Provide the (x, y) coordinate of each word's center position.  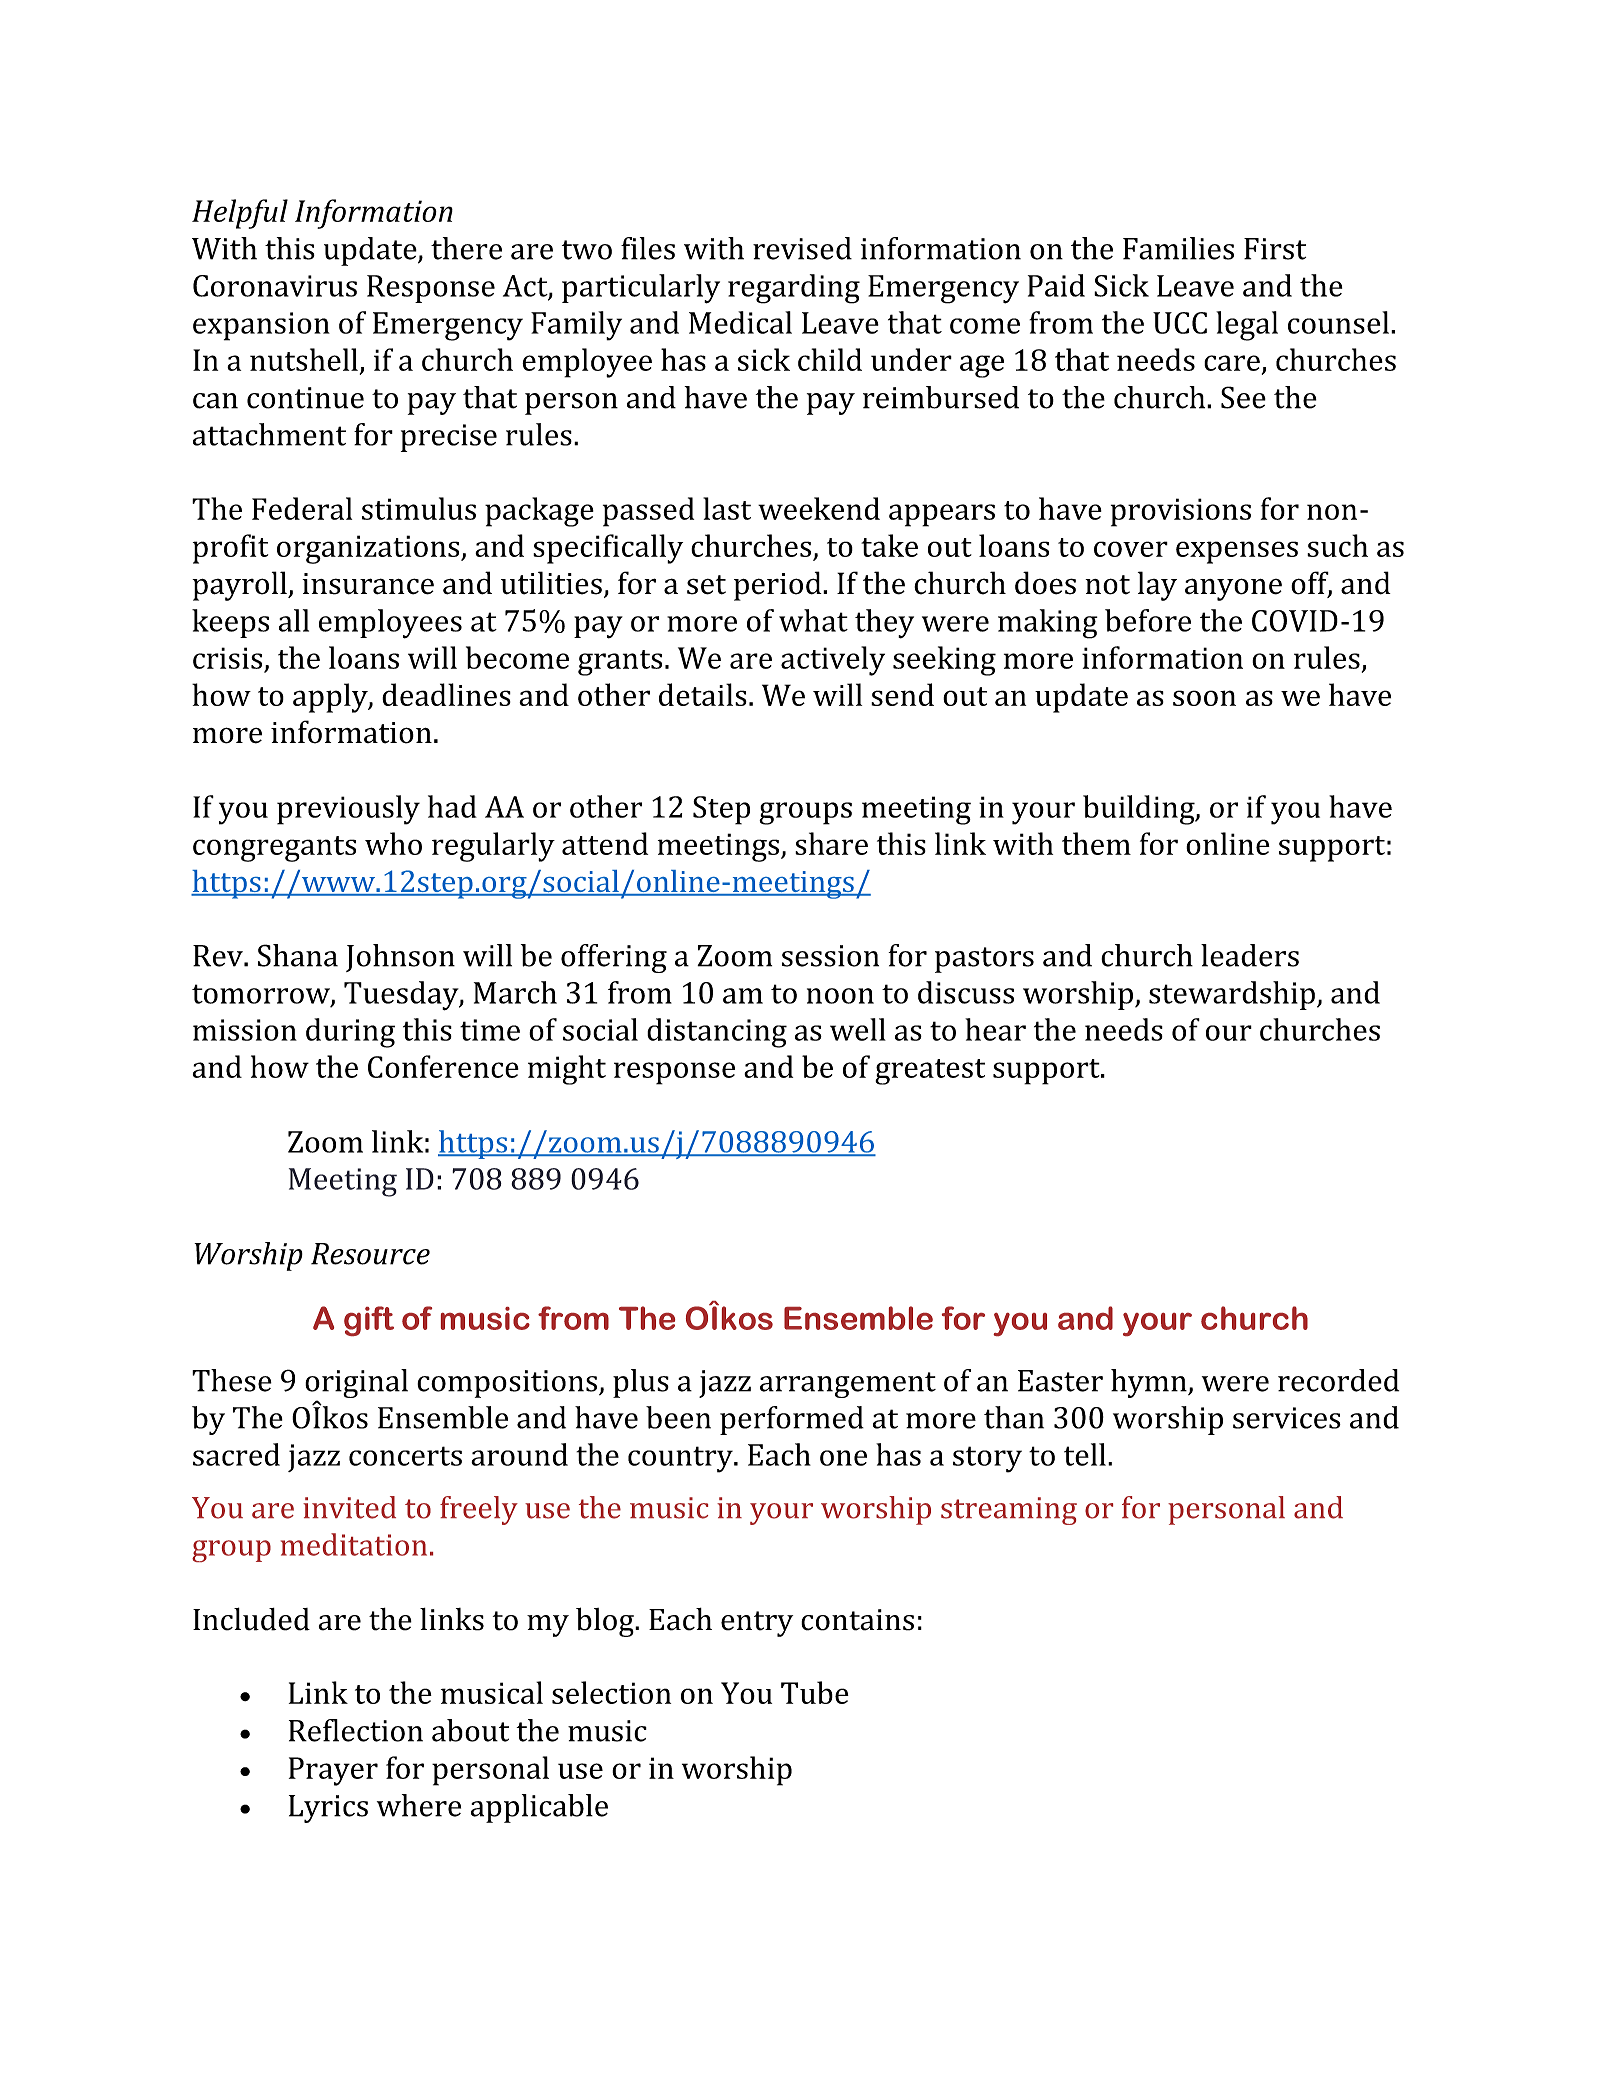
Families (1178, 248)
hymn (1150, 1383)
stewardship (1232, 995)
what (813, 620)
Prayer (333, 1771)
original (356, 1385)
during (350, 1033)
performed (792, 1420)
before (1148, 620)
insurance (368, 584)
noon (840, 996)
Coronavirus (275, 286)
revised (802, 248)
